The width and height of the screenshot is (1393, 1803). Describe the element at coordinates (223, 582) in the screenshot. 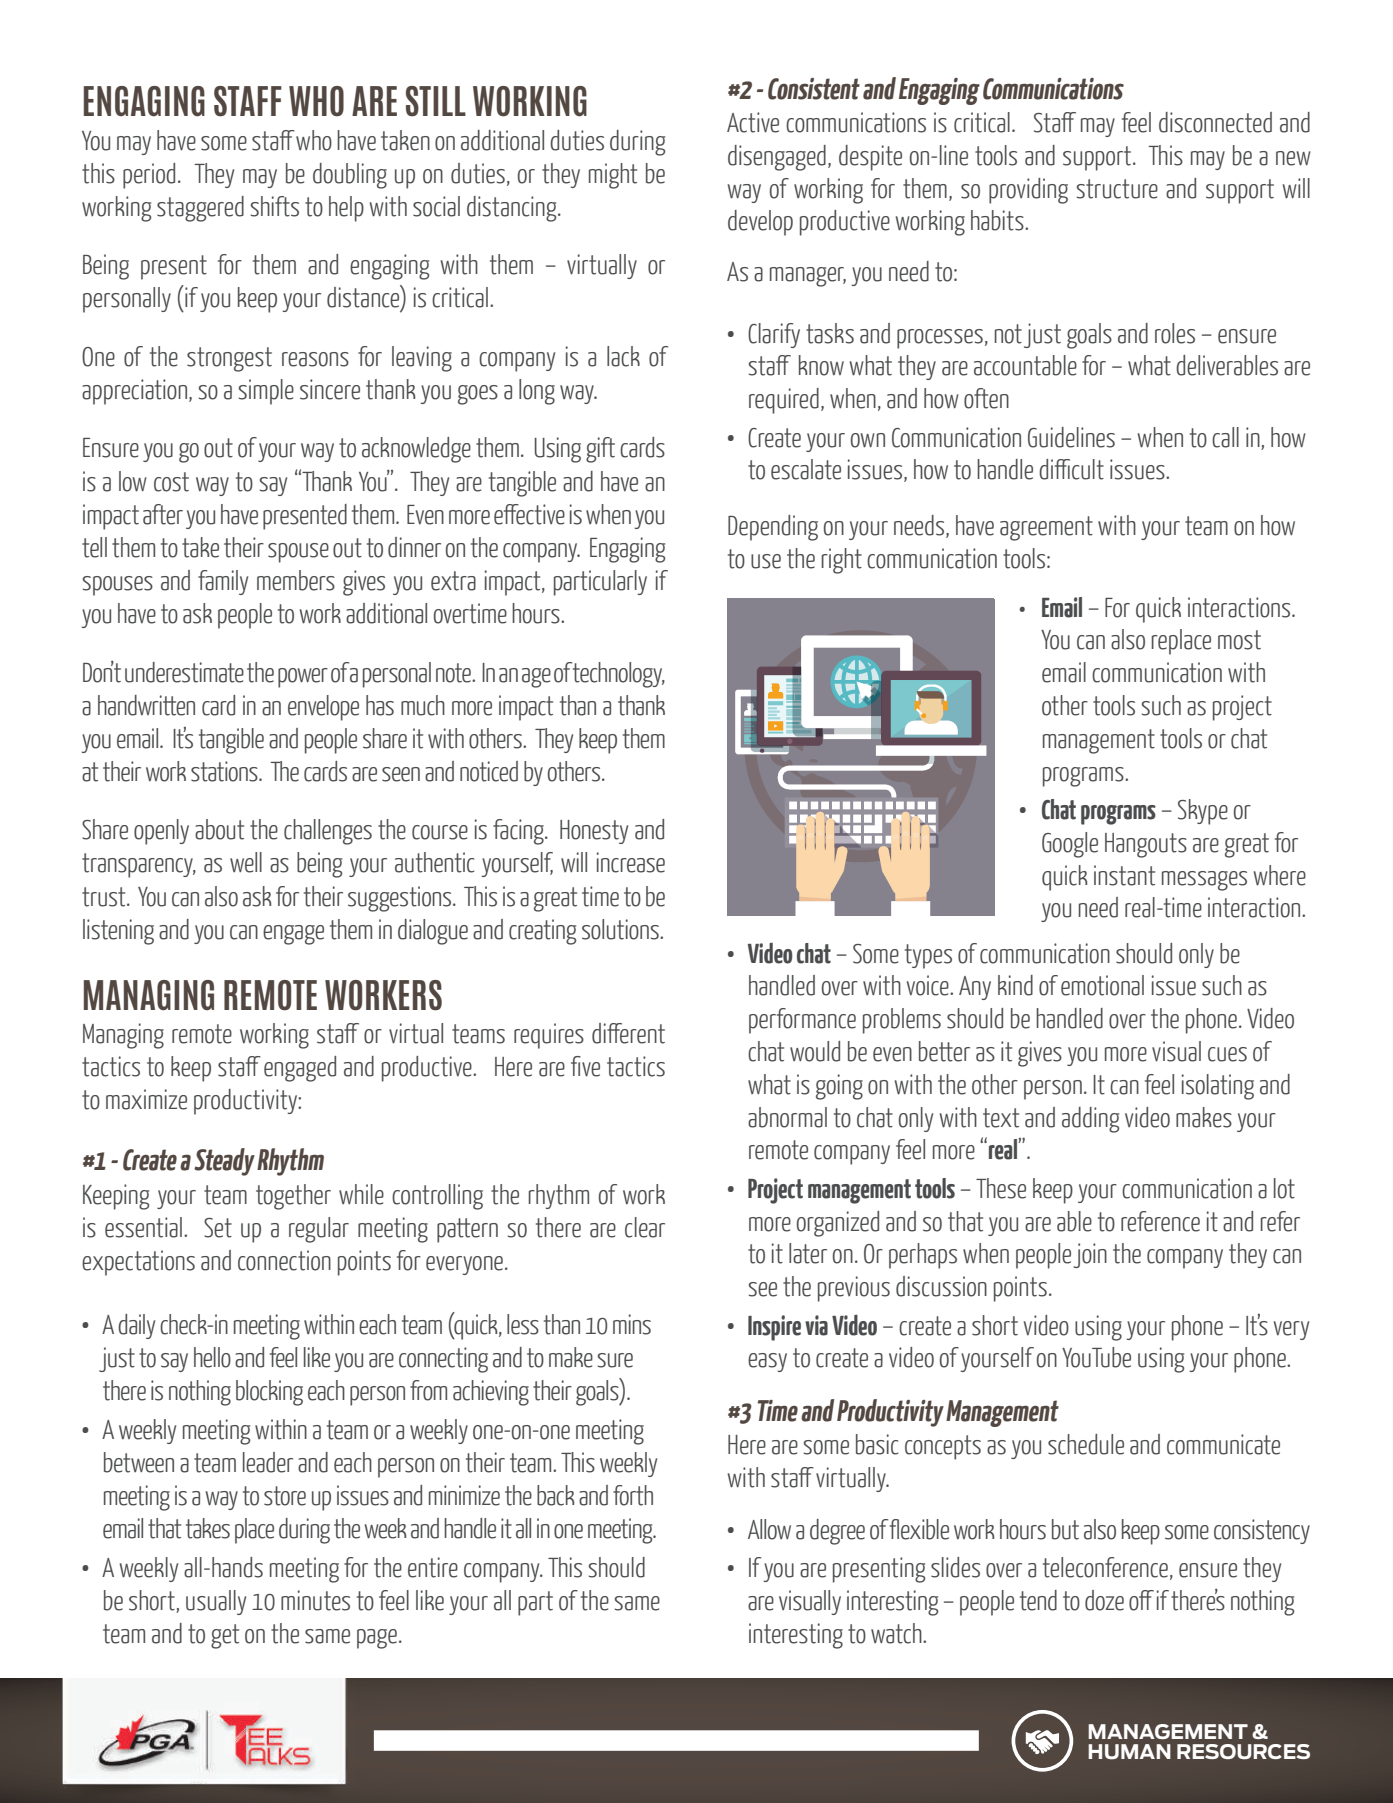

I see `family` at that location.
